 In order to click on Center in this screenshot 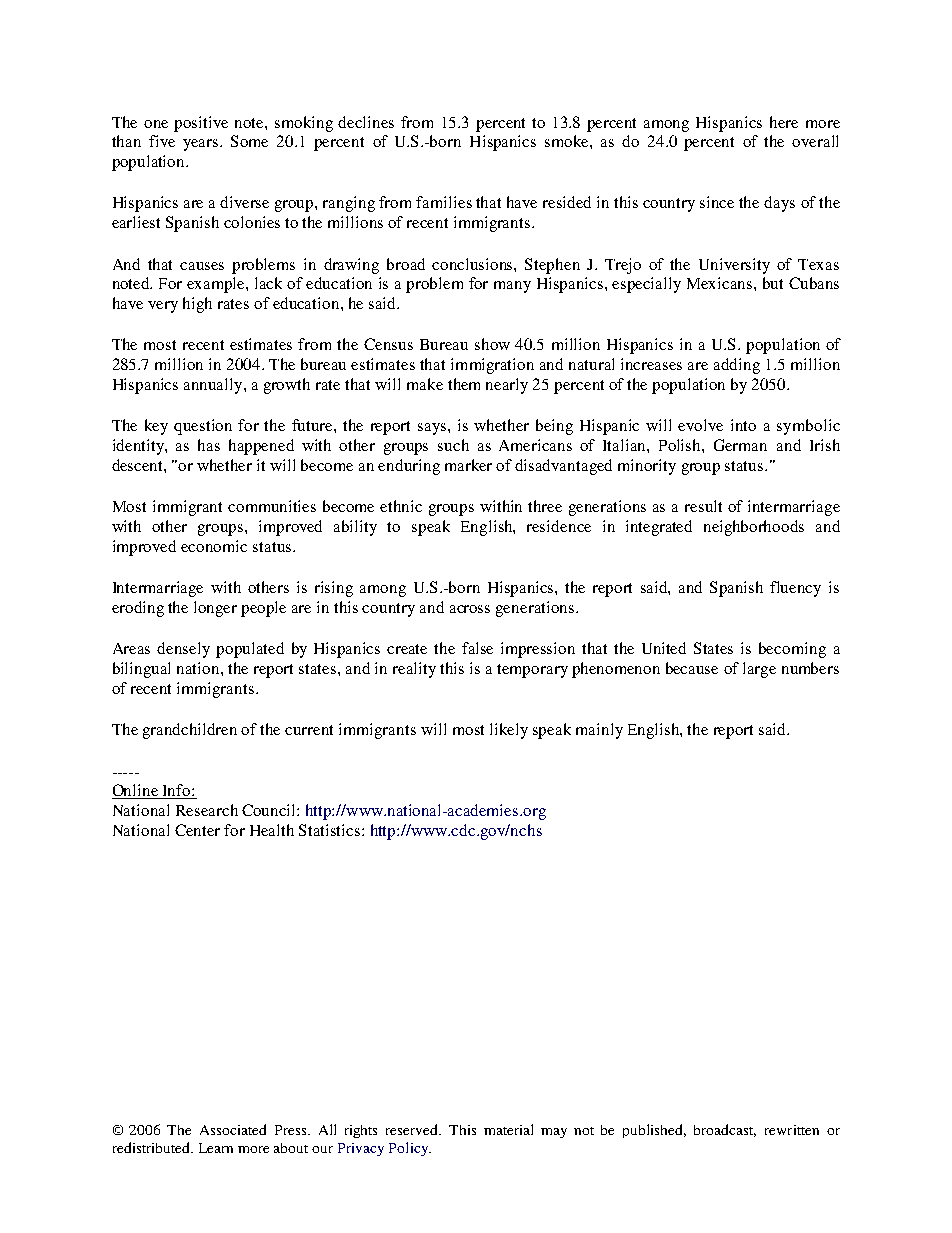, I will do `click(197, 830)`.
